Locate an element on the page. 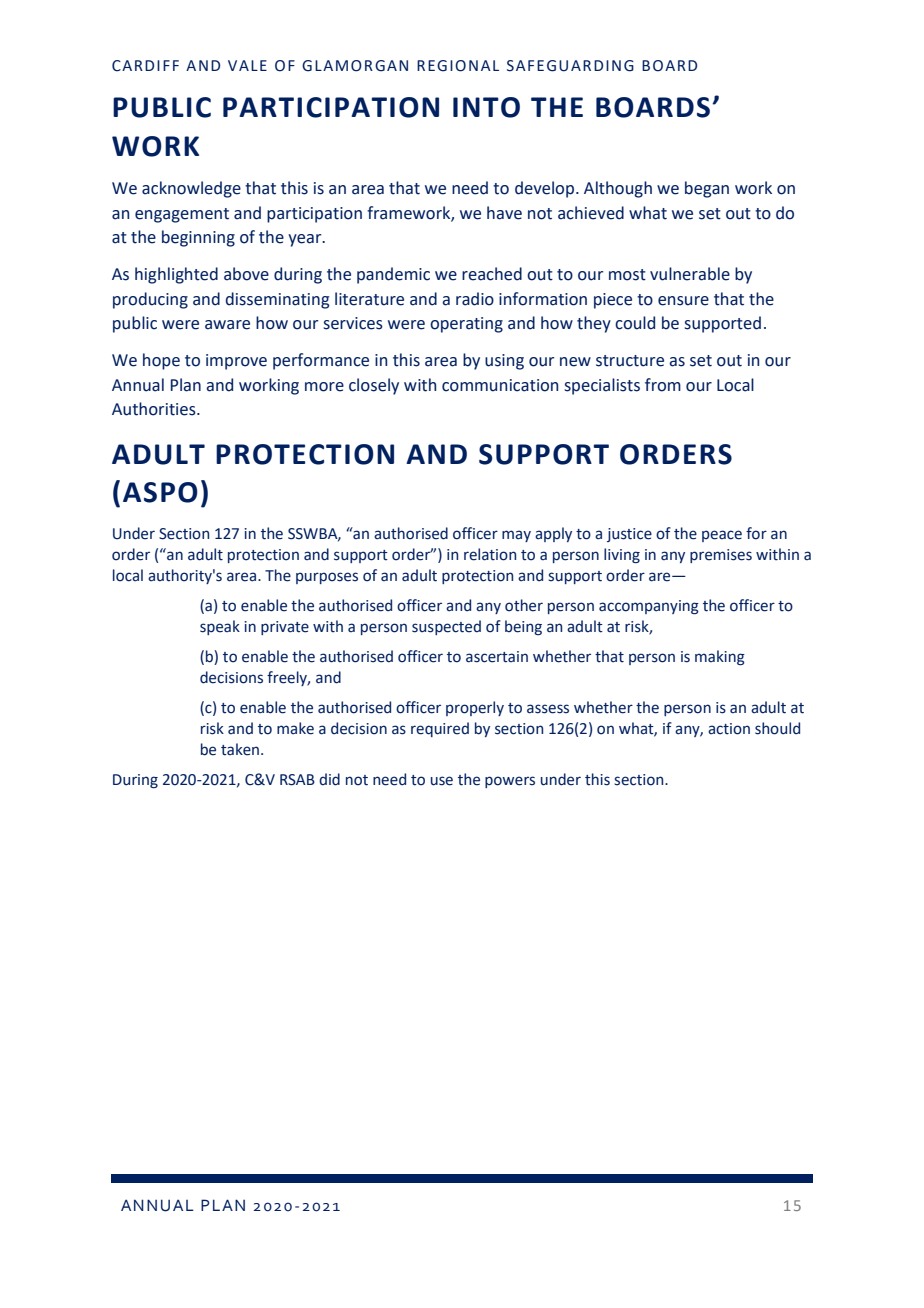 The width and height of the page is (924, 1308). VALE is located at coordinates (247, 65).
